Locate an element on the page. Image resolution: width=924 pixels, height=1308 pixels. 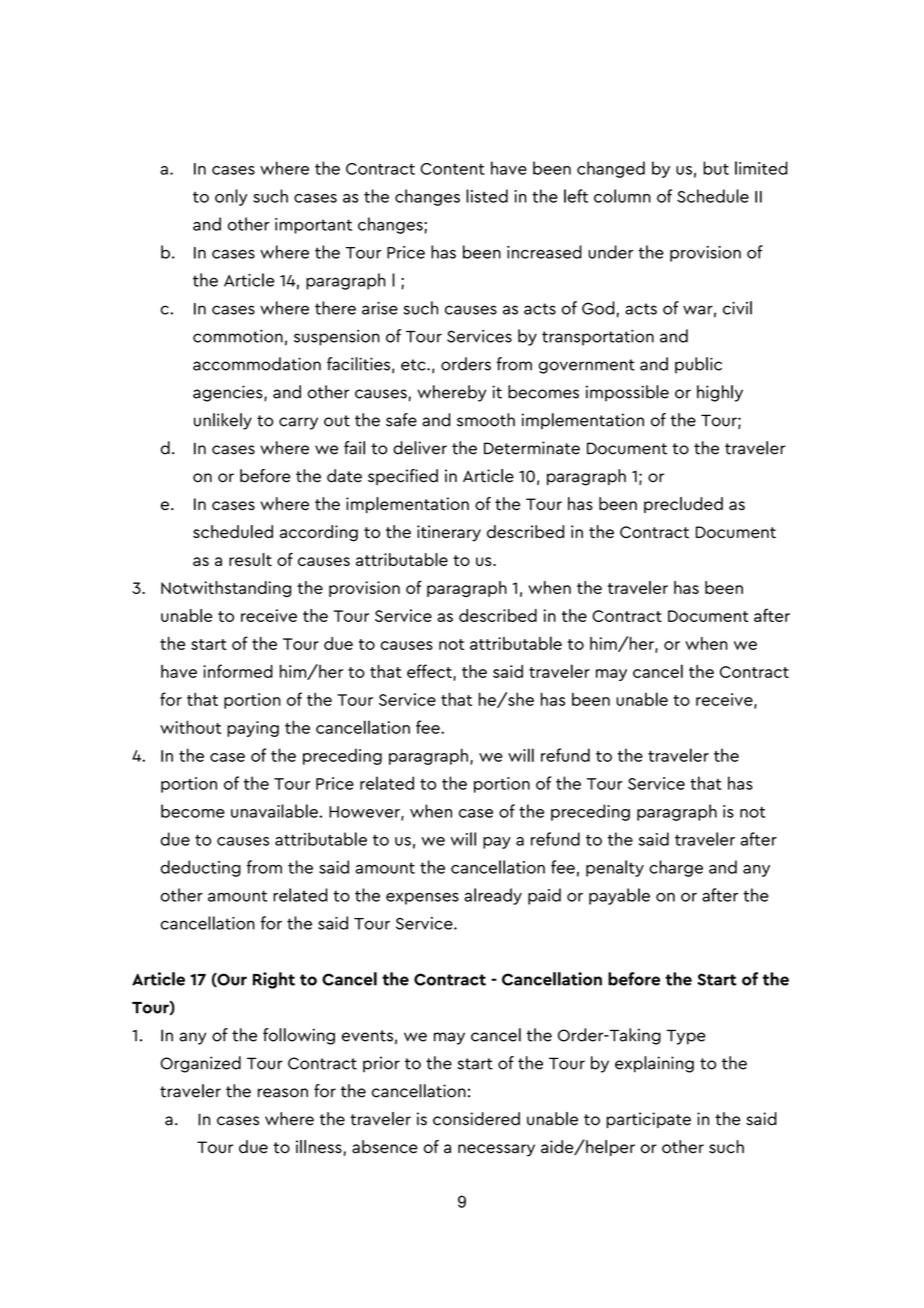
listed is located at coordinates (487, 196).
